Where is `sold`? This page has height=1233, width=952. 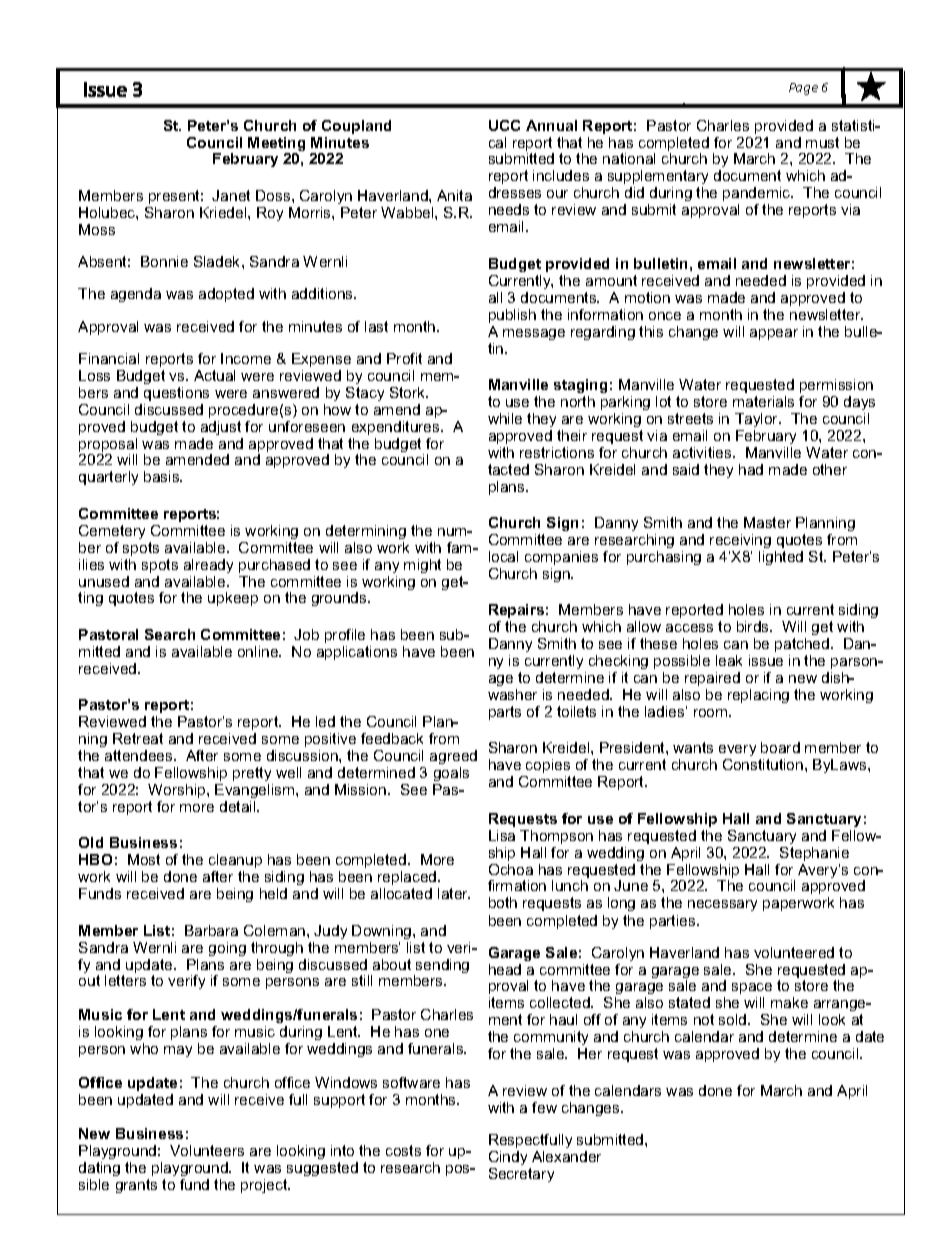 sold is located at coordinates (734, 1019).
